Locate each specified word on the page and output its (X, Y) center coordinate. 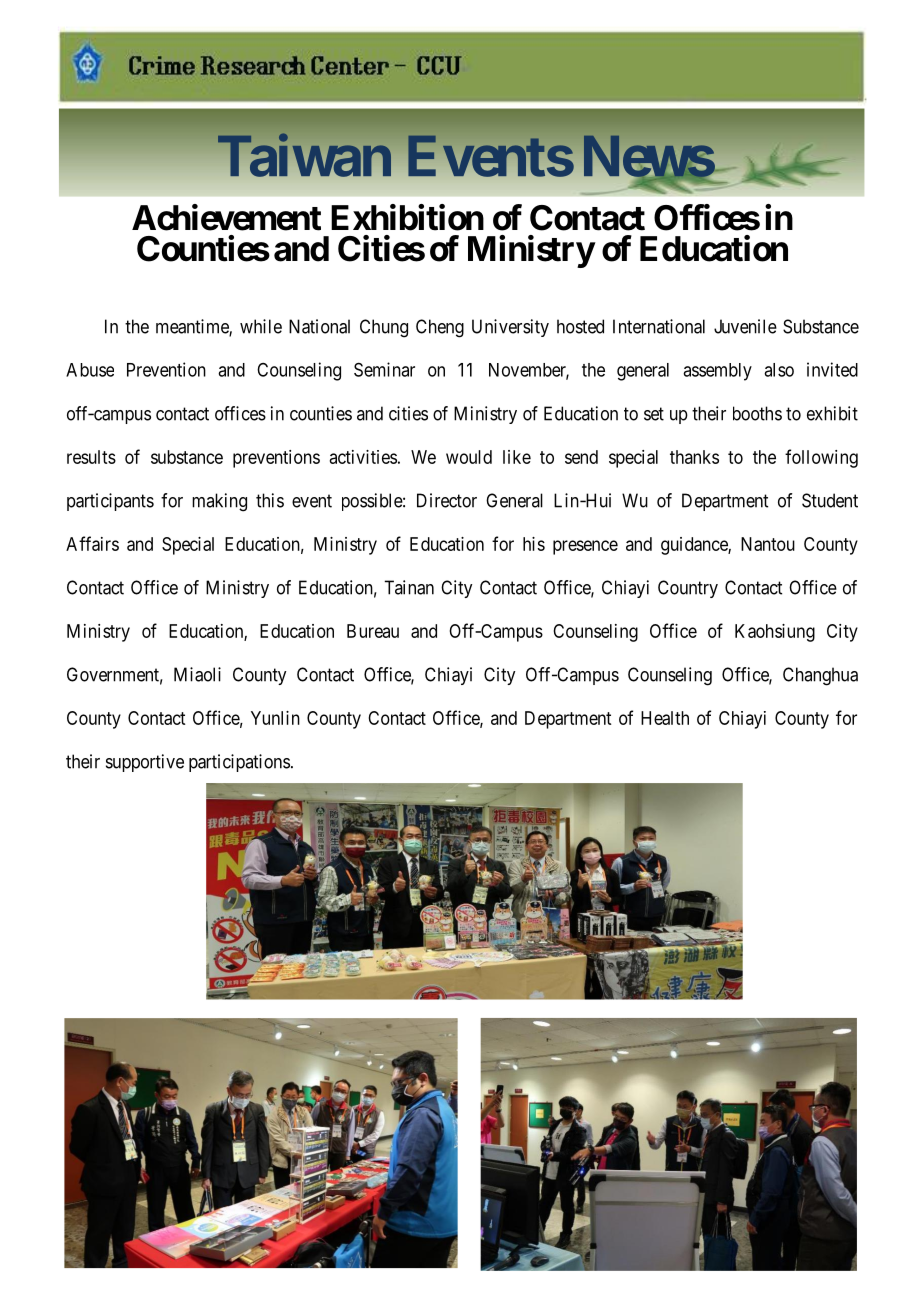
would (469, 457)
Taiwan (304, 156)
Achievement (226, 217)
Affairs (92, 543)
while (261, 326)
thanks (694, 457)
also (779, 370)
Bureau (373, 631)
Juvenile (745, 326)
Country (688, 589)
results (91, 457)
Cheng (440, 328)
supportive (145, 763)
